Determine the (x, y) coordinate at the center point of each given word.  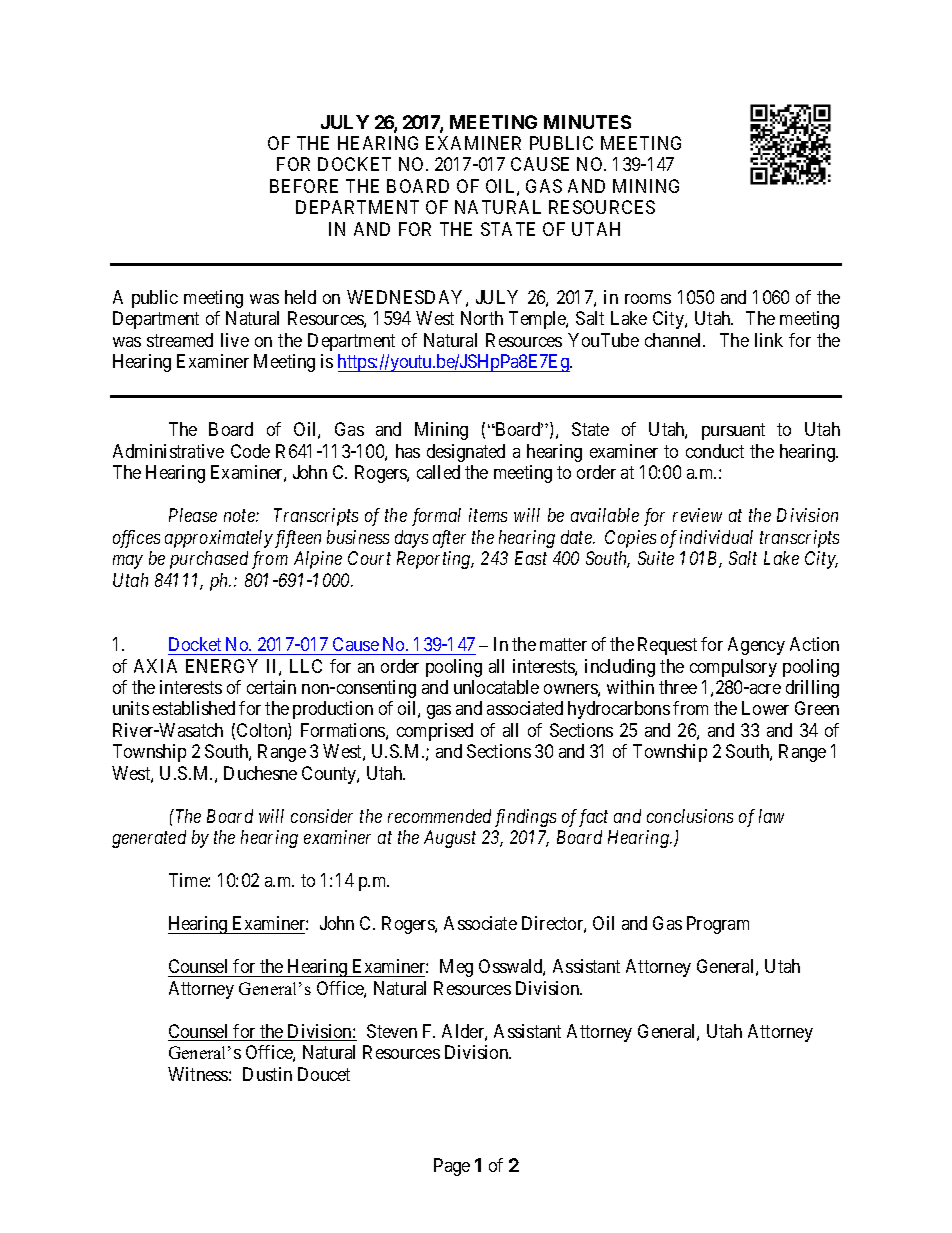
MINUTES (587, 122)
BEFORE (304, 186)
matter (563, 644)
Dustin (267, 1074)
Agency (756, 646)
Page (452, 1167)
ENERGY (222, 666)
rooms (648, 299)
